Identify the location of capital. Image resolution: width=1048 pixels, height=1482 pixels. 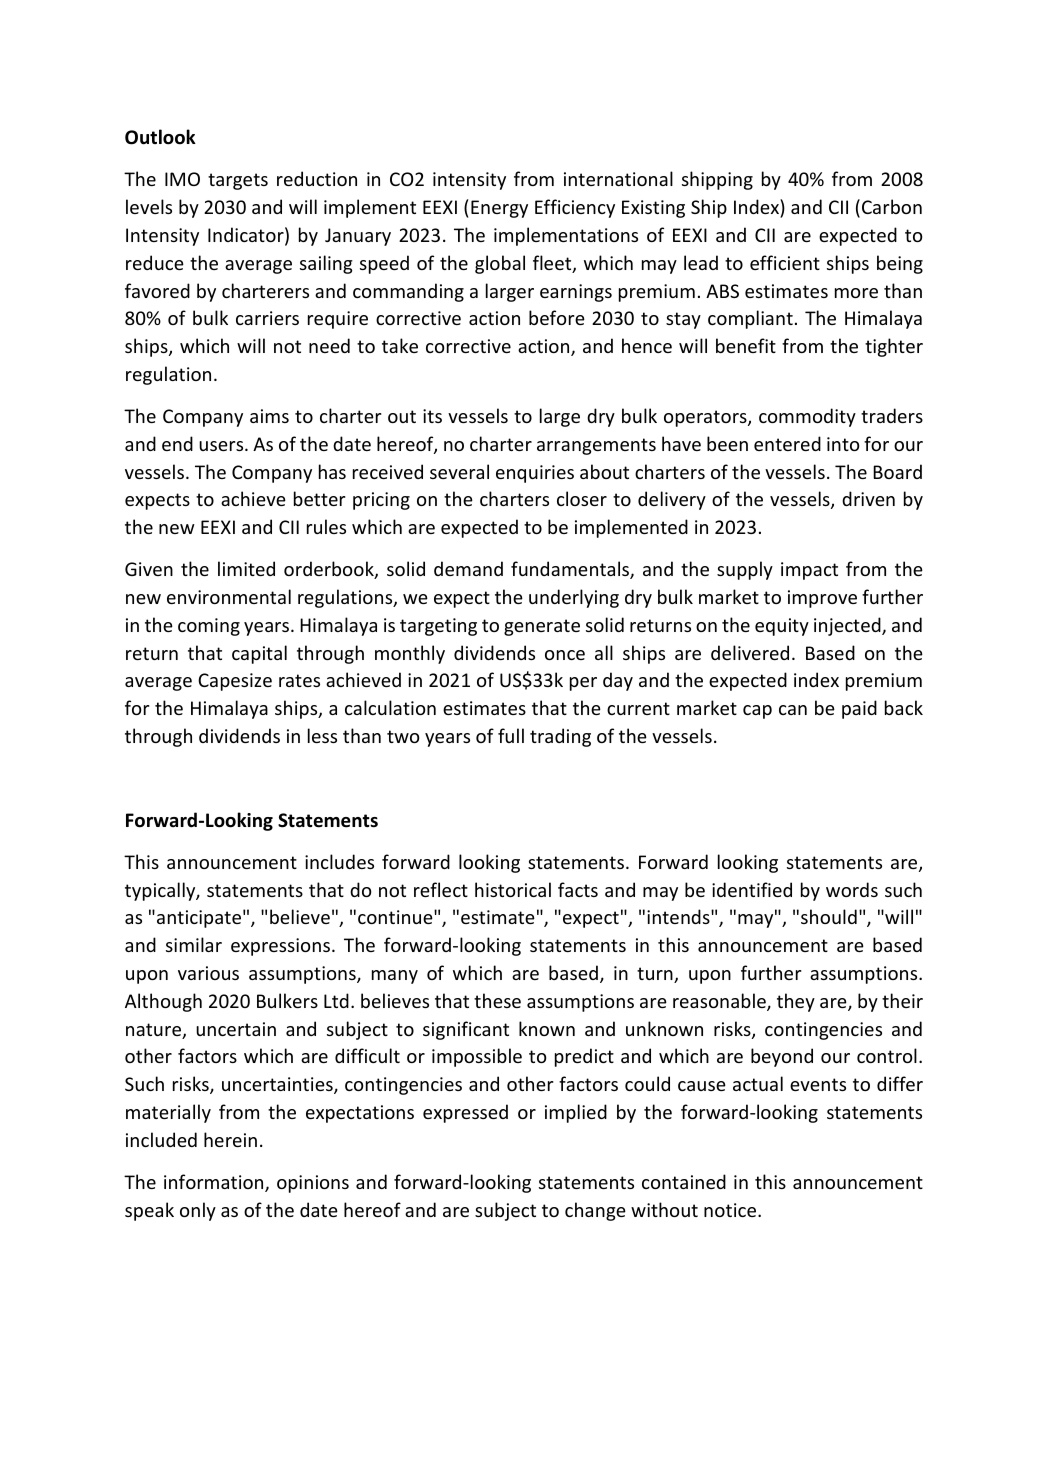
(259, 654).
